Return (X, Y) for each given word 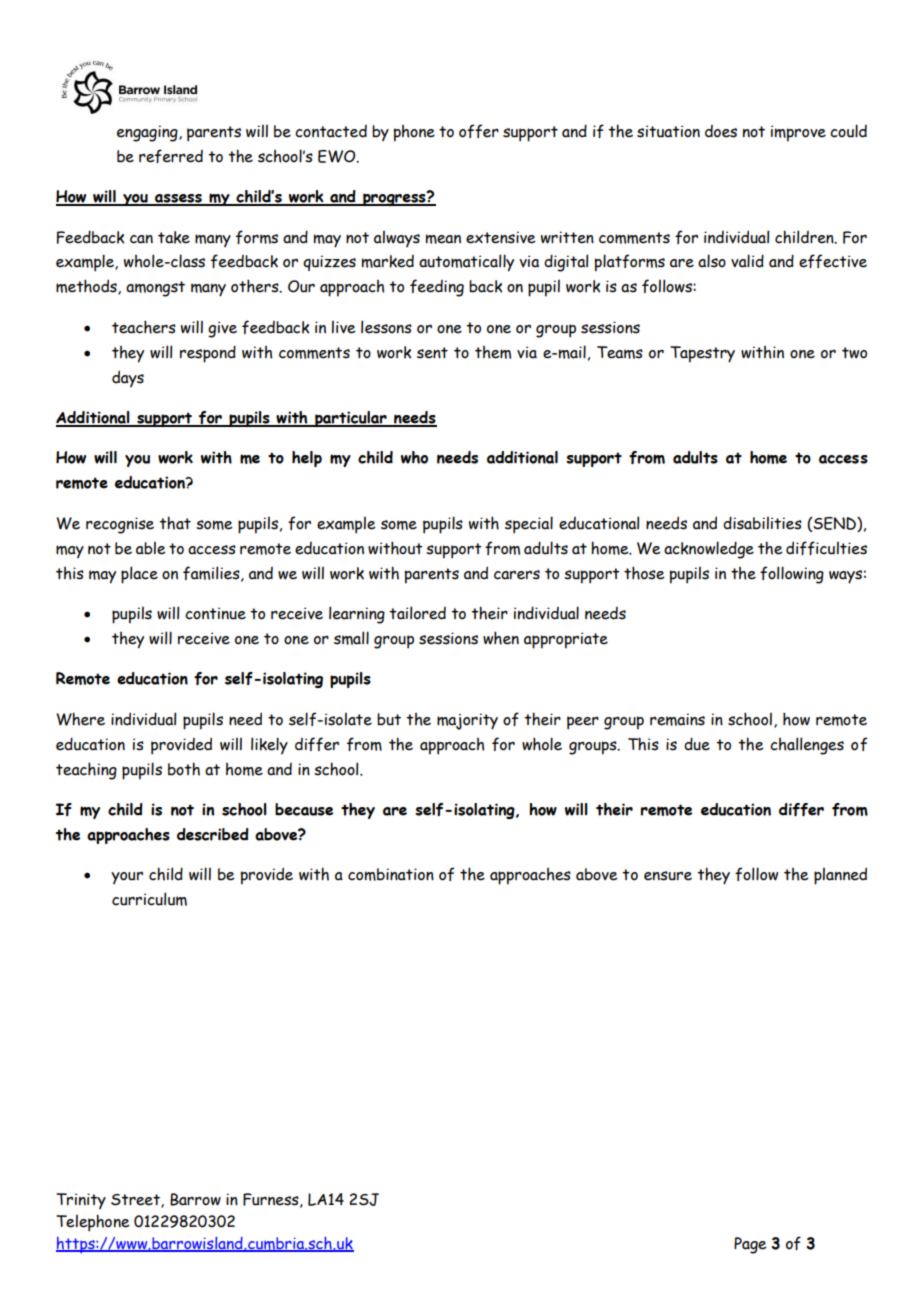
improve (798, 133)
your (127, 877)
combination (391, 874)
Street (136, 1201)
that (175, 523)
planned (840, 876)
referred (171, 156)
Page (750, 1245)
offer (479, 131)
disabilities (762, 523)
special (529, 525)
